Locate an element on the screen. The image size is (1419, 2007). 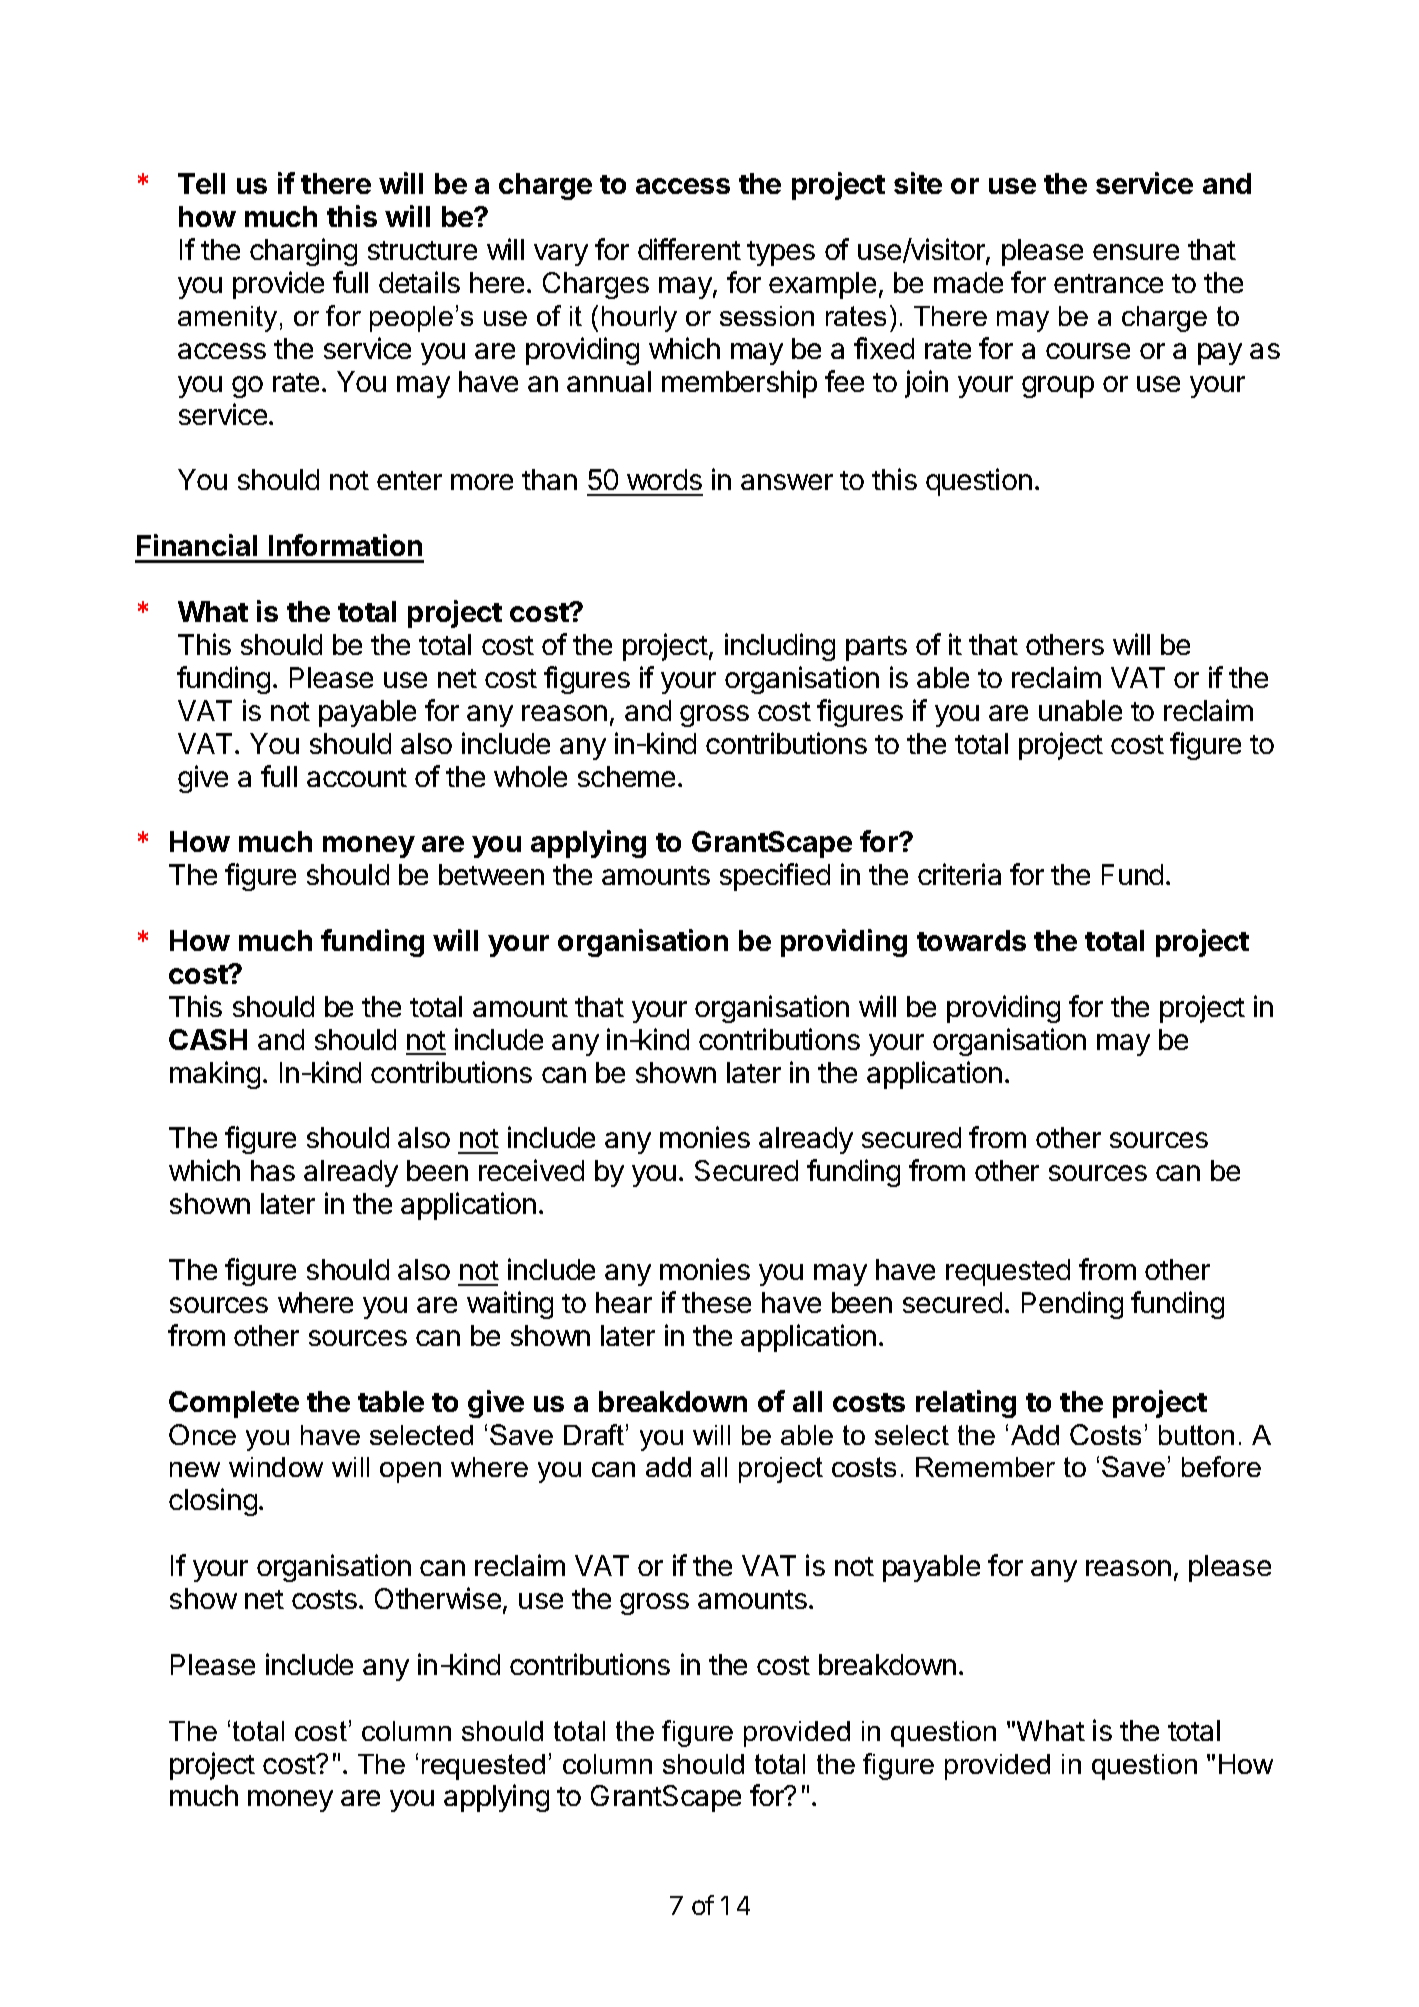
including is located at coordinates (780, 647).
